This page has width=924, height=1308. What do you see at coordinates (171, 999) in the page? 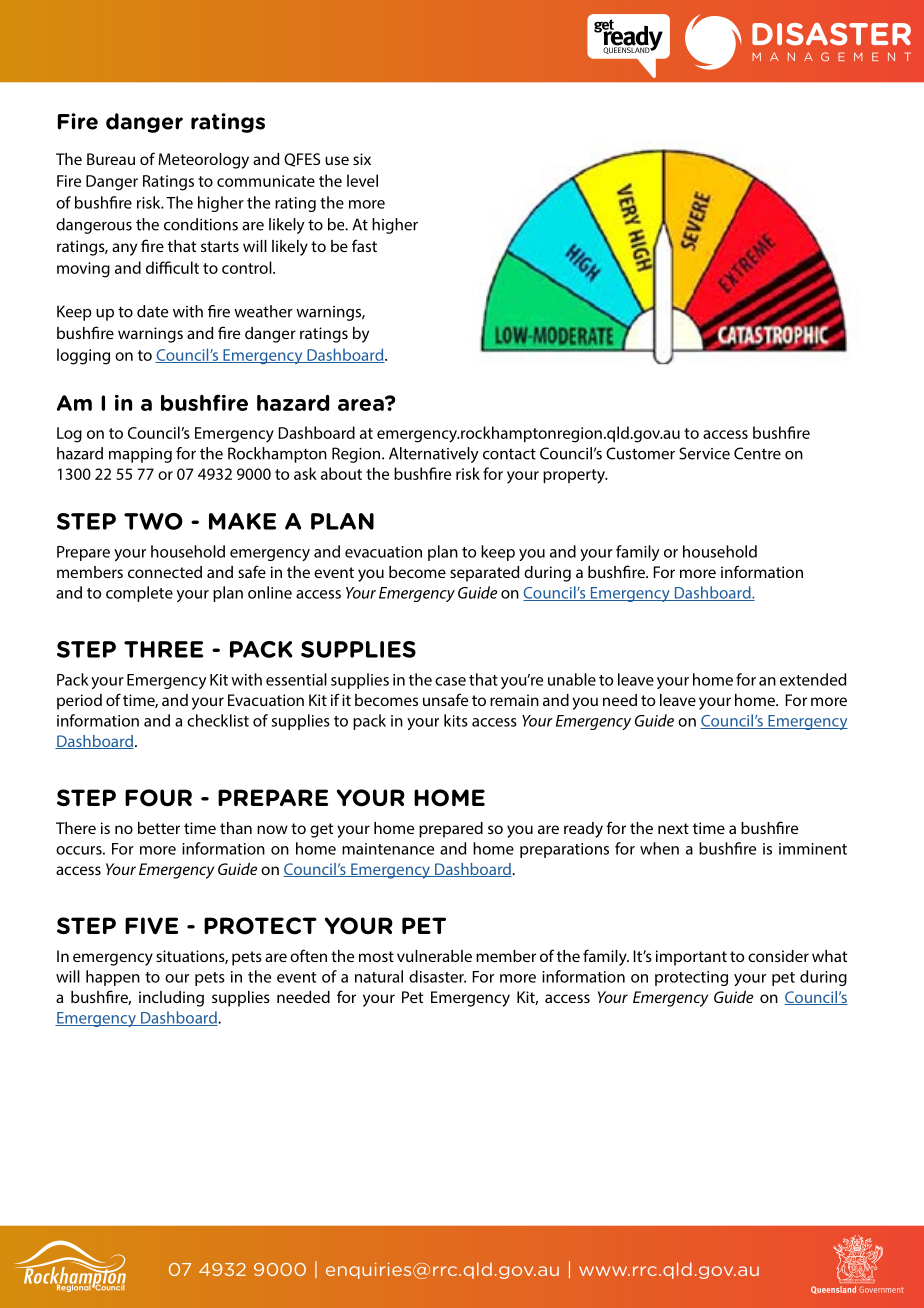
I see `including` at bounding box center [171, 999].
